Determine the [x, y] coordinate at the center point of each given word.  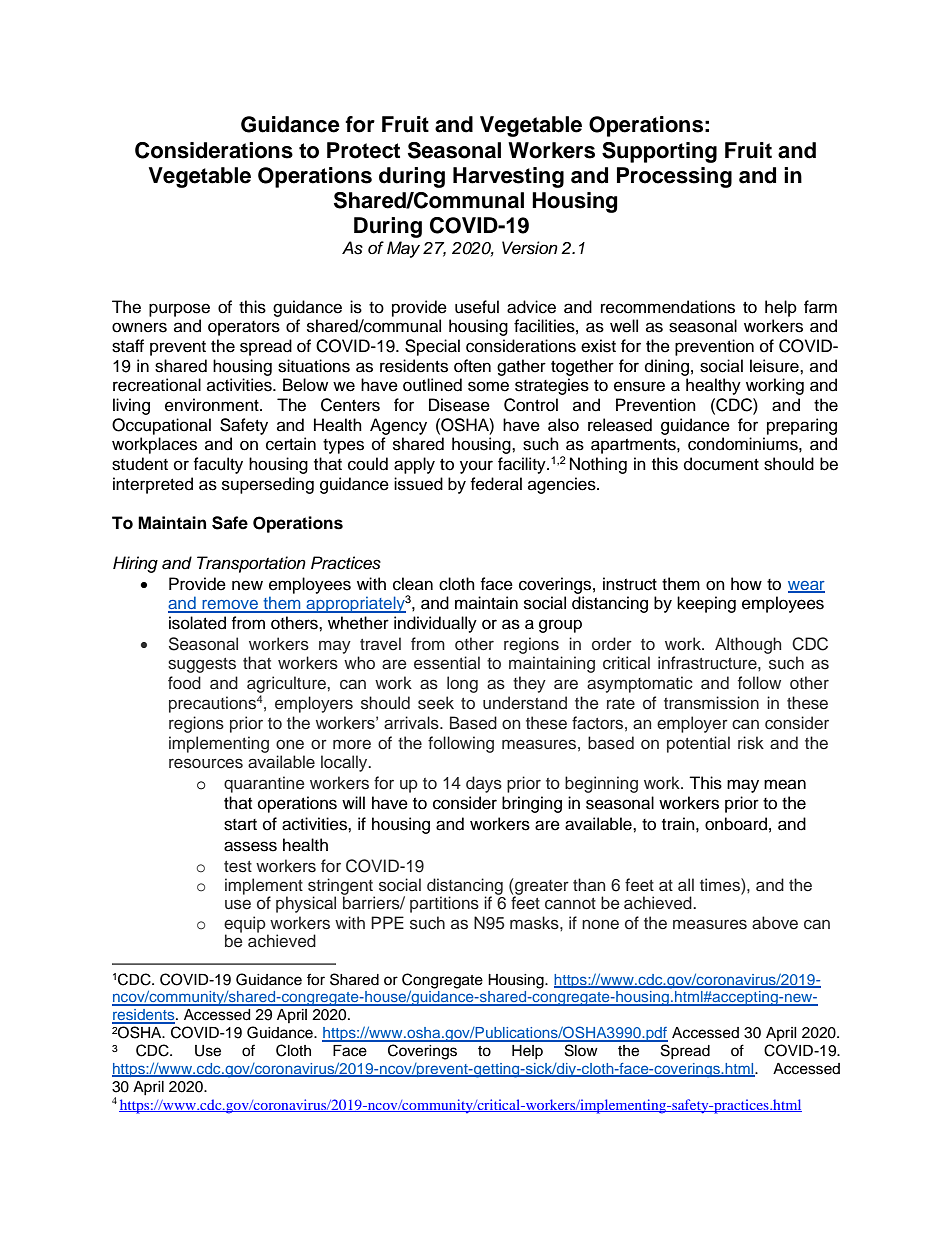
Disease [459, 405]
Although [748, 645]
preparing [802, 426]
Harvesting [508, 177]
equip [246, 925]
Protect [363, 150]
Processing [674, 177]
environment [213, 405]
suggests [202, 665]
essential [447, 663]
